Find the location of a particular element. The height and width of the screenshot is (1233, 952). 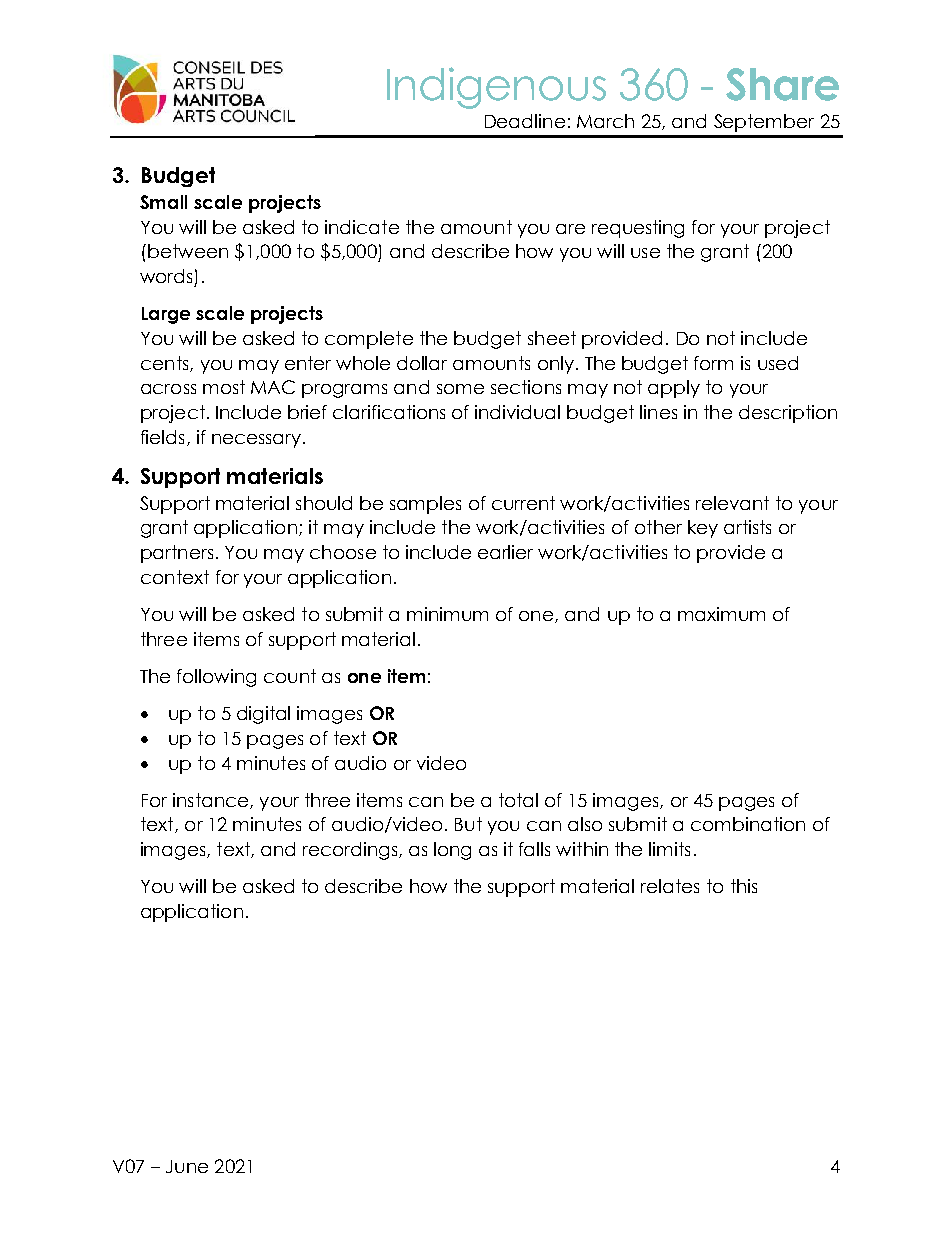

falls is located at coordinates (534, 849).
